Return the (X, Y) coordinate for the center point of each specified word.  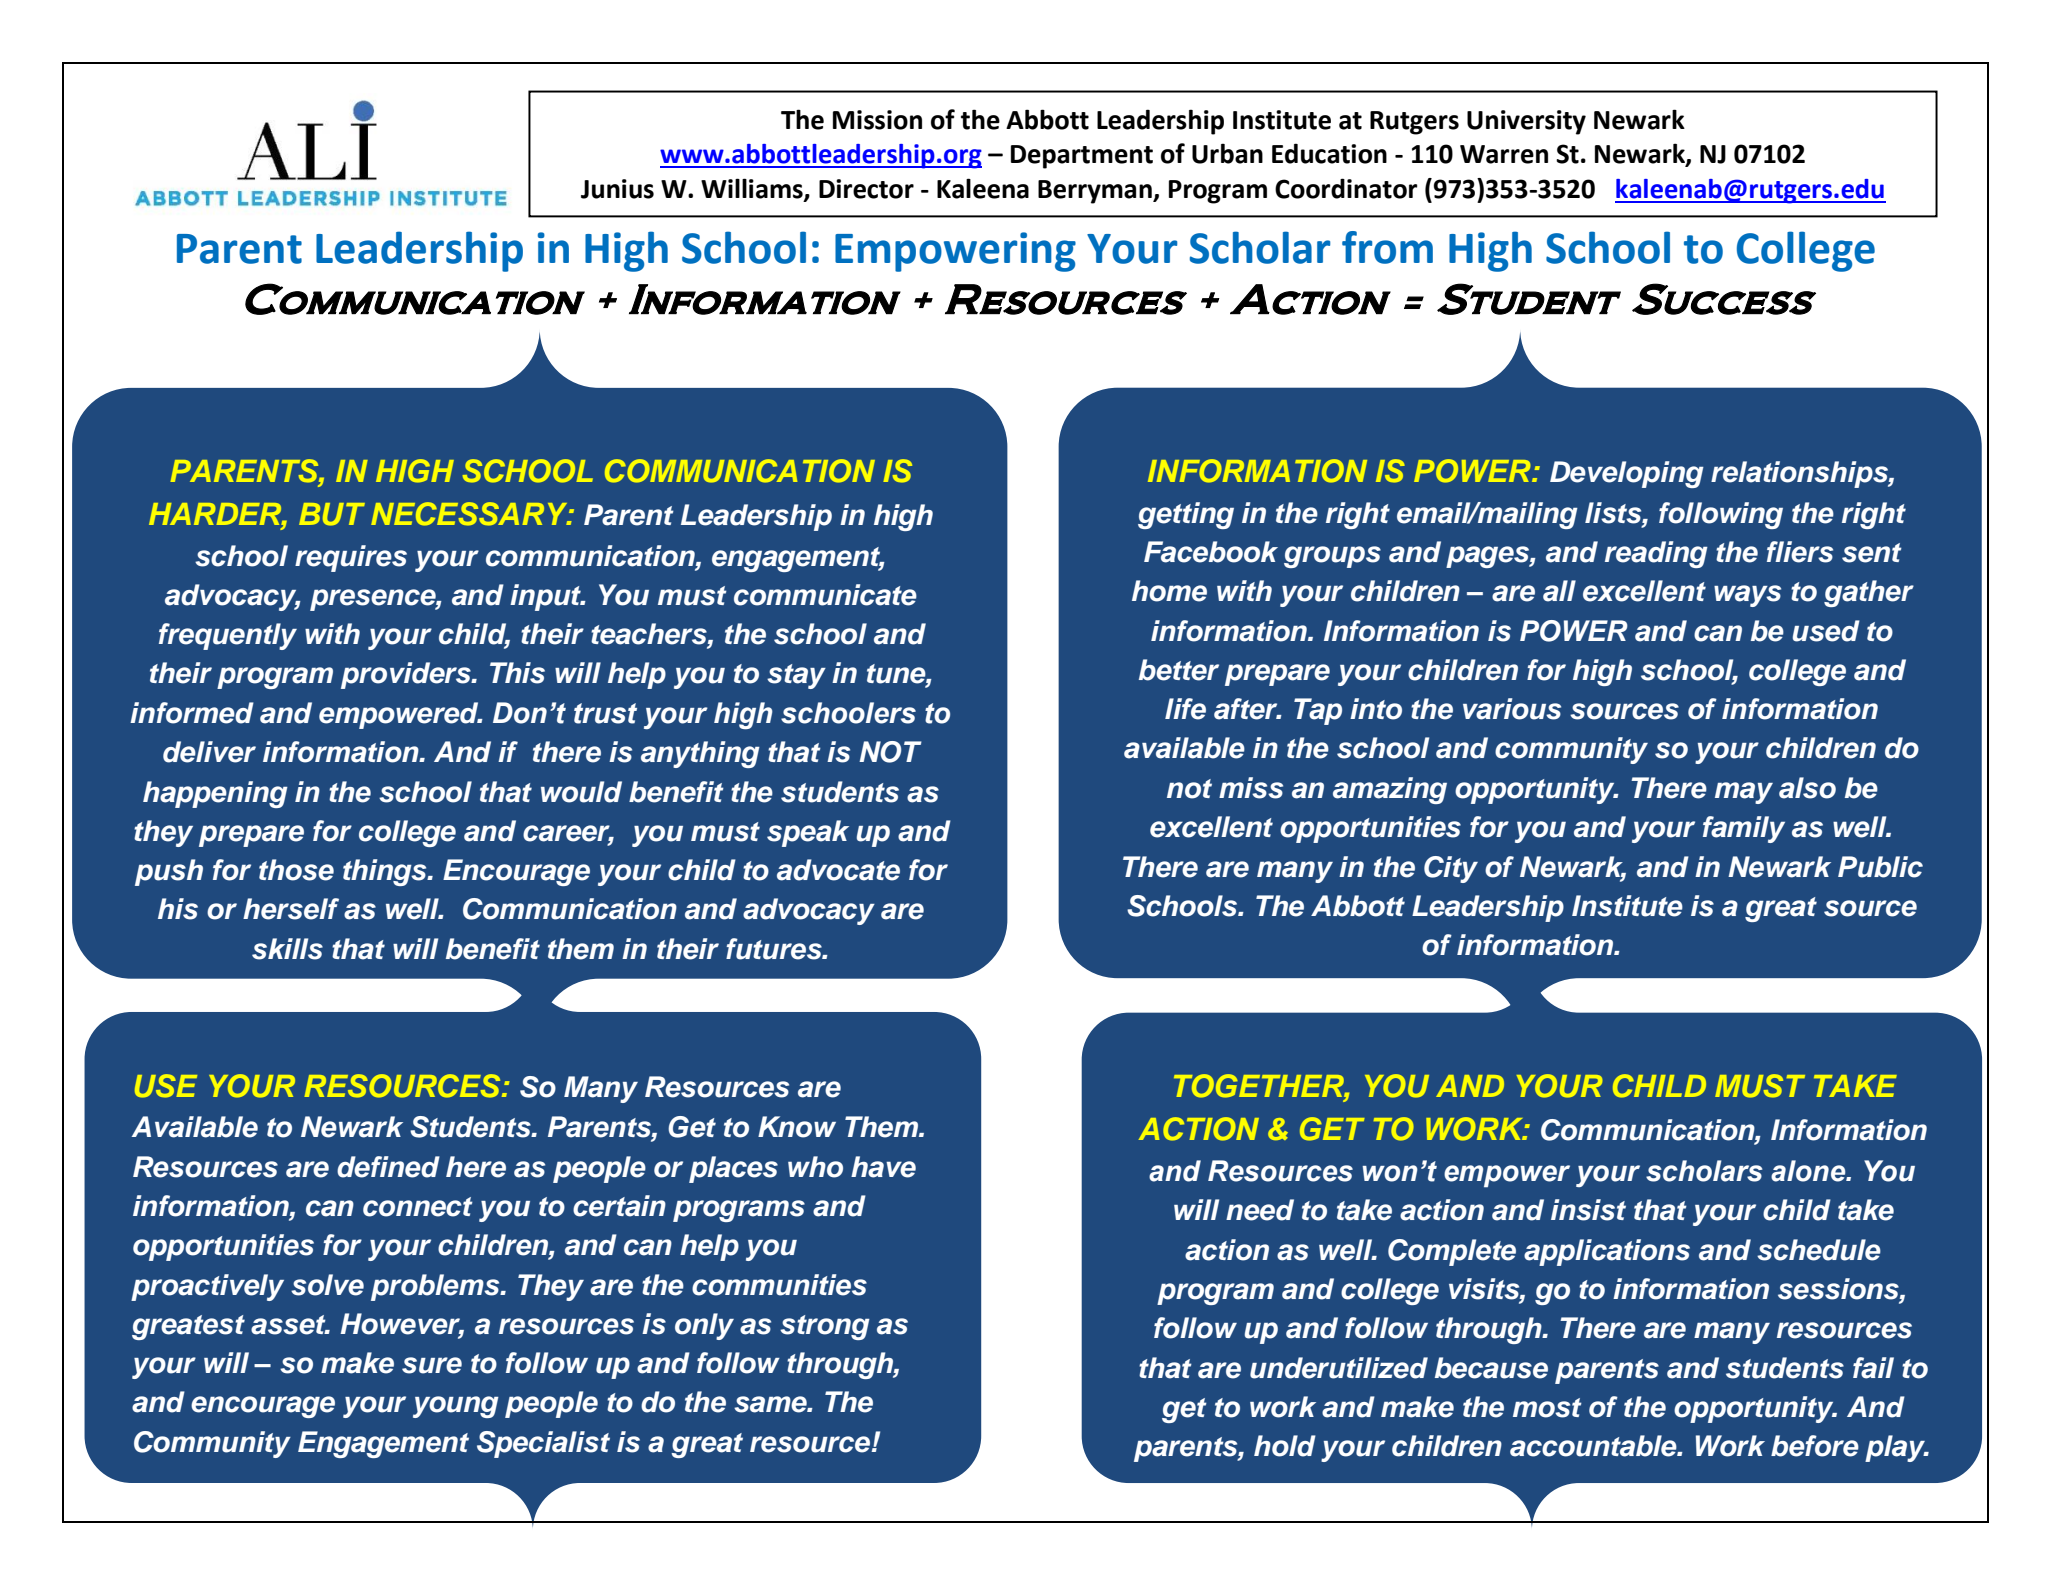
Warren (1504, 154)
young (456, 1407)
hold (1285, 1446)
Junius (617, 189)
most (1547, 1408)
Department (1082, 157)
